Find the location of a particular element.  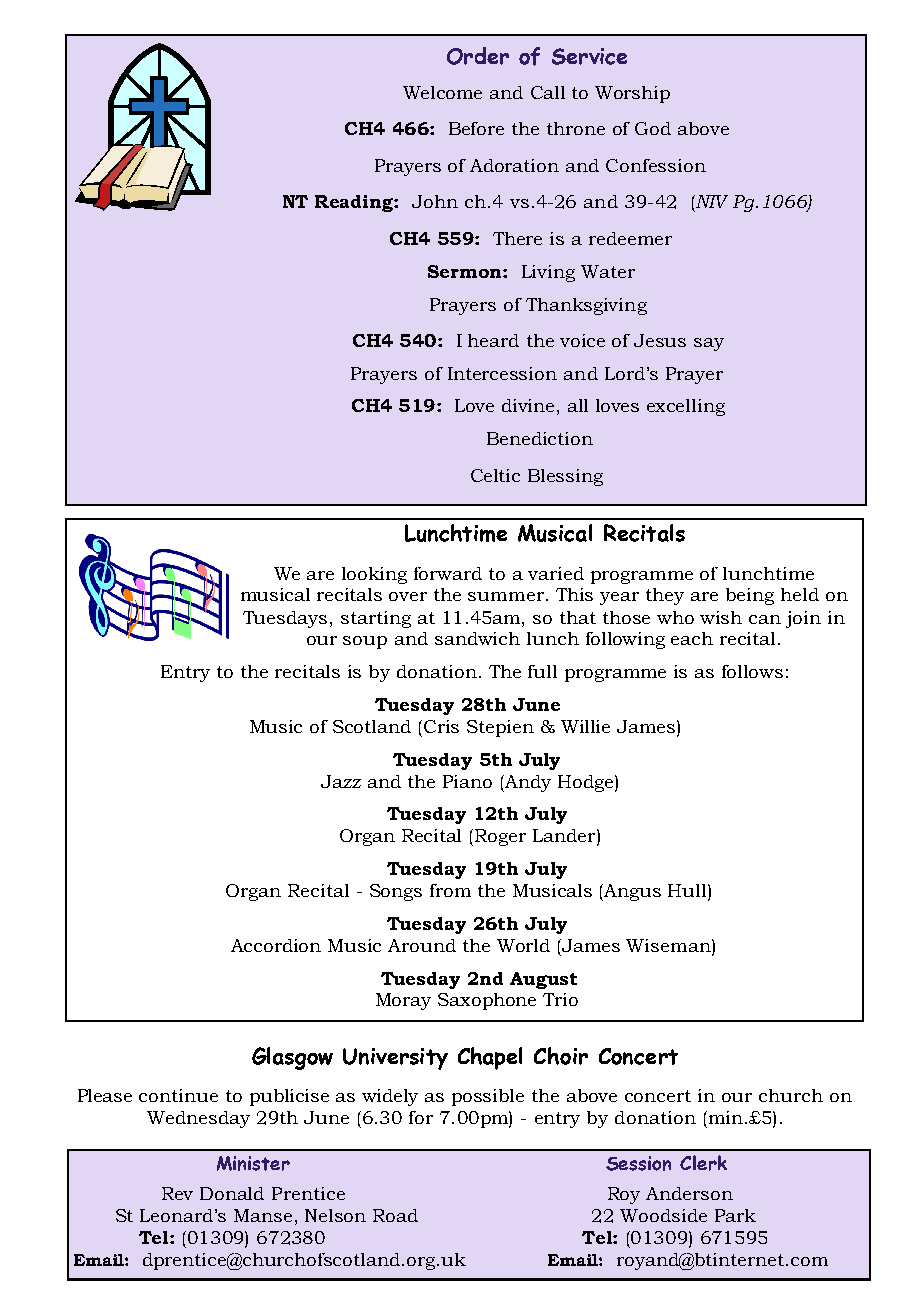

Order is located at coordinates (478, 56).
